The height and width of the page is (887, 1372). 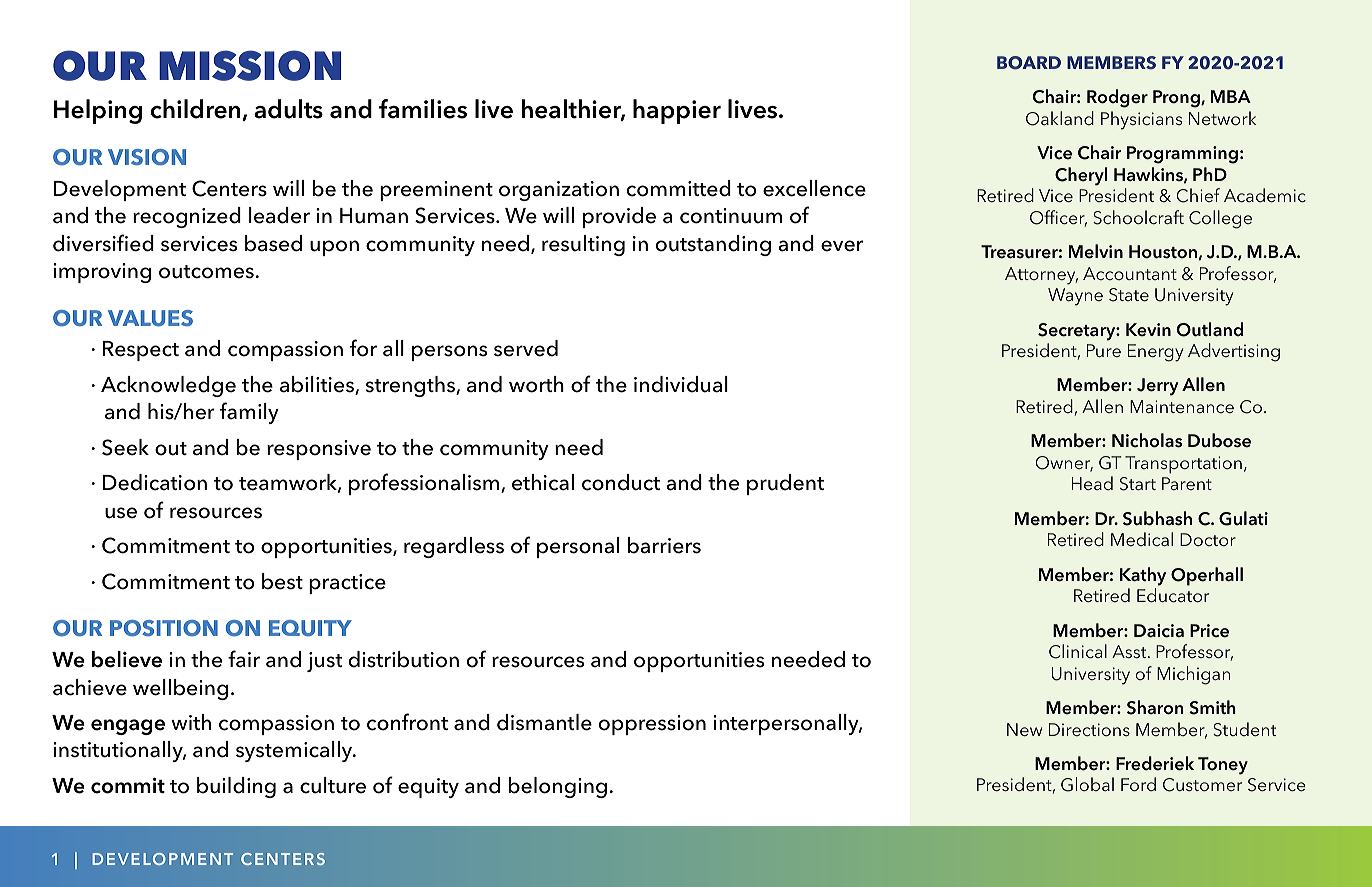 I want to click on outstanding, so click(x=713, y=245).
